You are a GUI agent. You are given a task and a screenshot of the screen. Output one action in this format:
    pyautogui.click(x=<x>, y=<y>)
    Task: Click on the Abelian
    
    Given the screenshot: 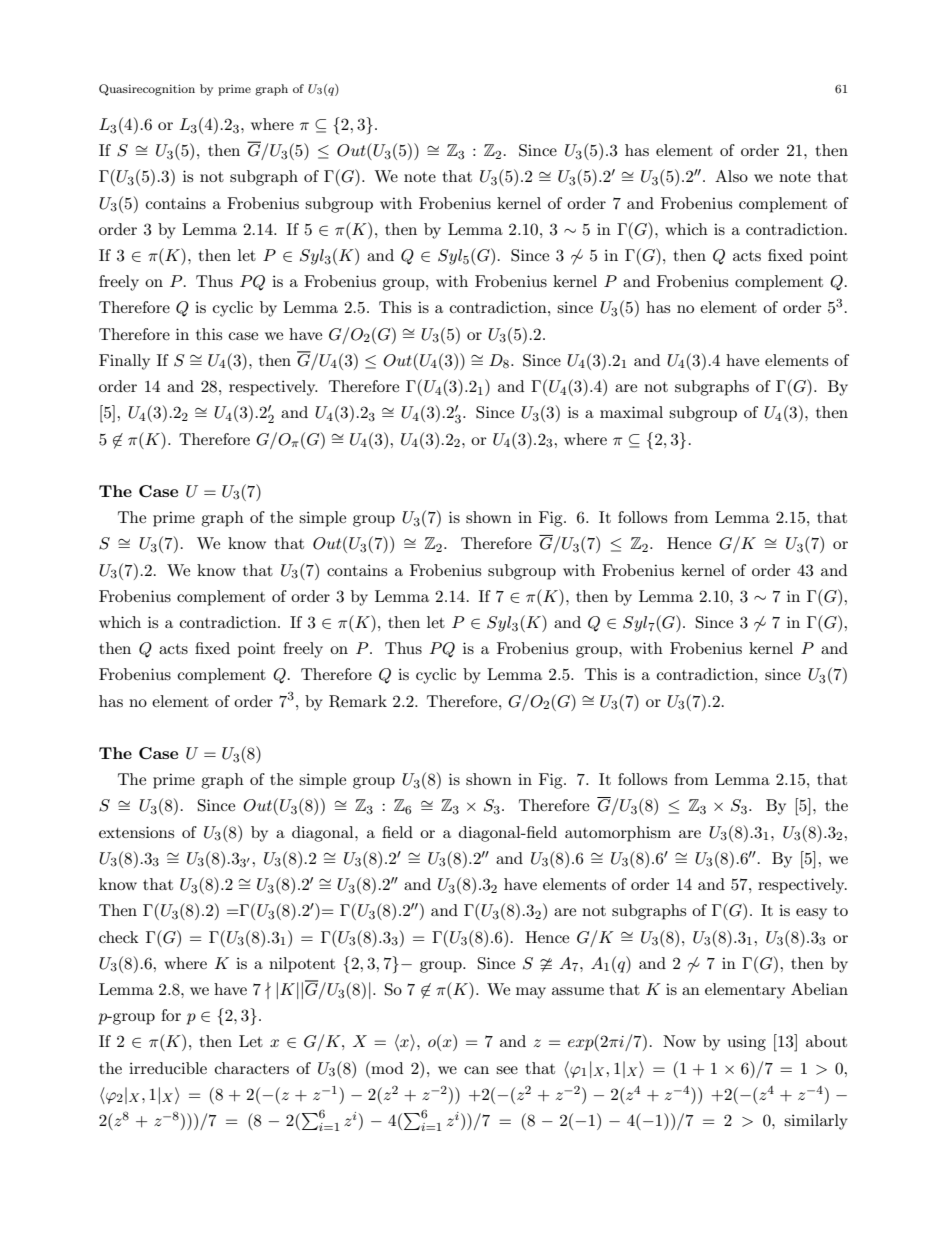 What is the action you would take?
    pyautogui.click(x=819, y=989)
